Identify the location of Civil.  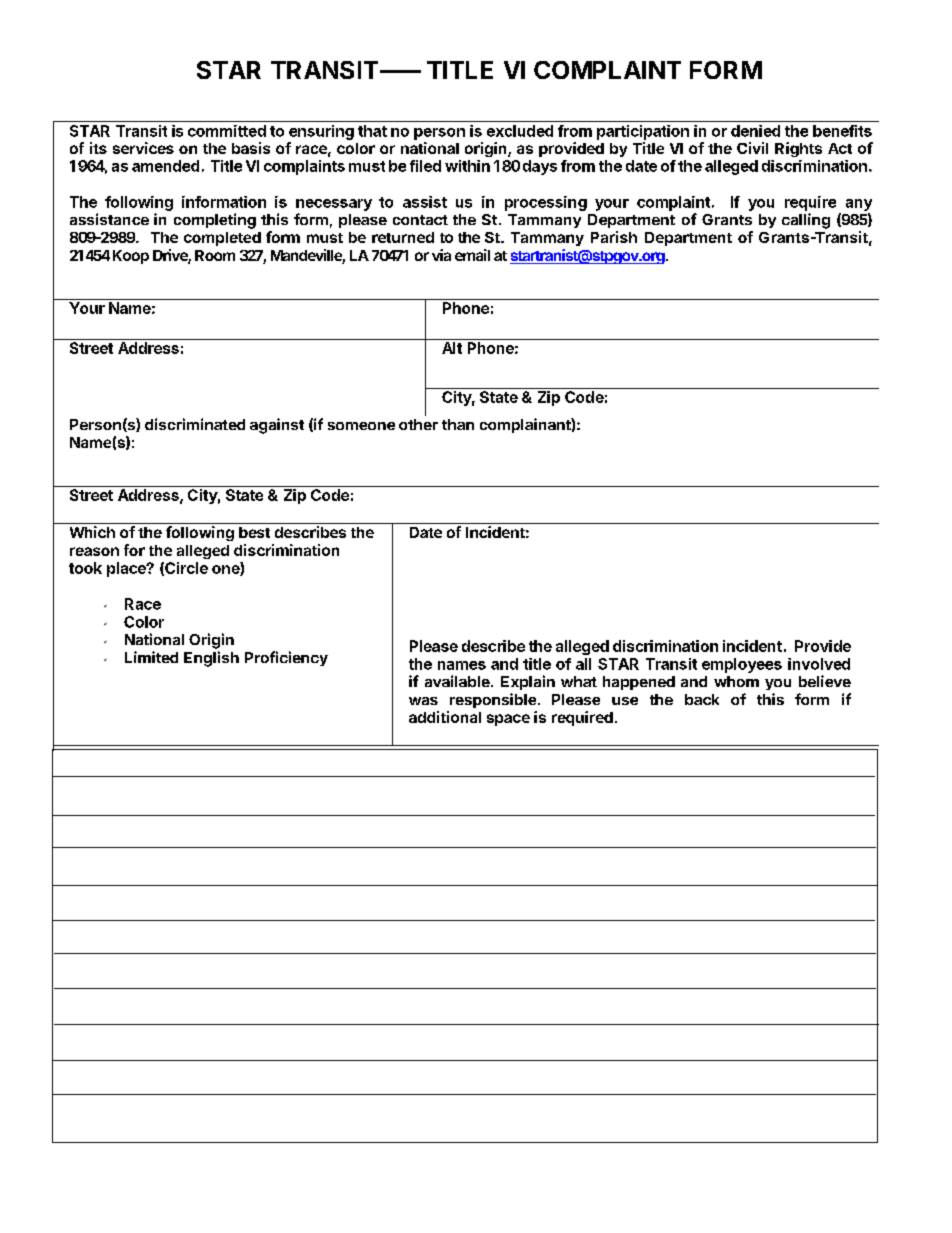
(752, 148).
